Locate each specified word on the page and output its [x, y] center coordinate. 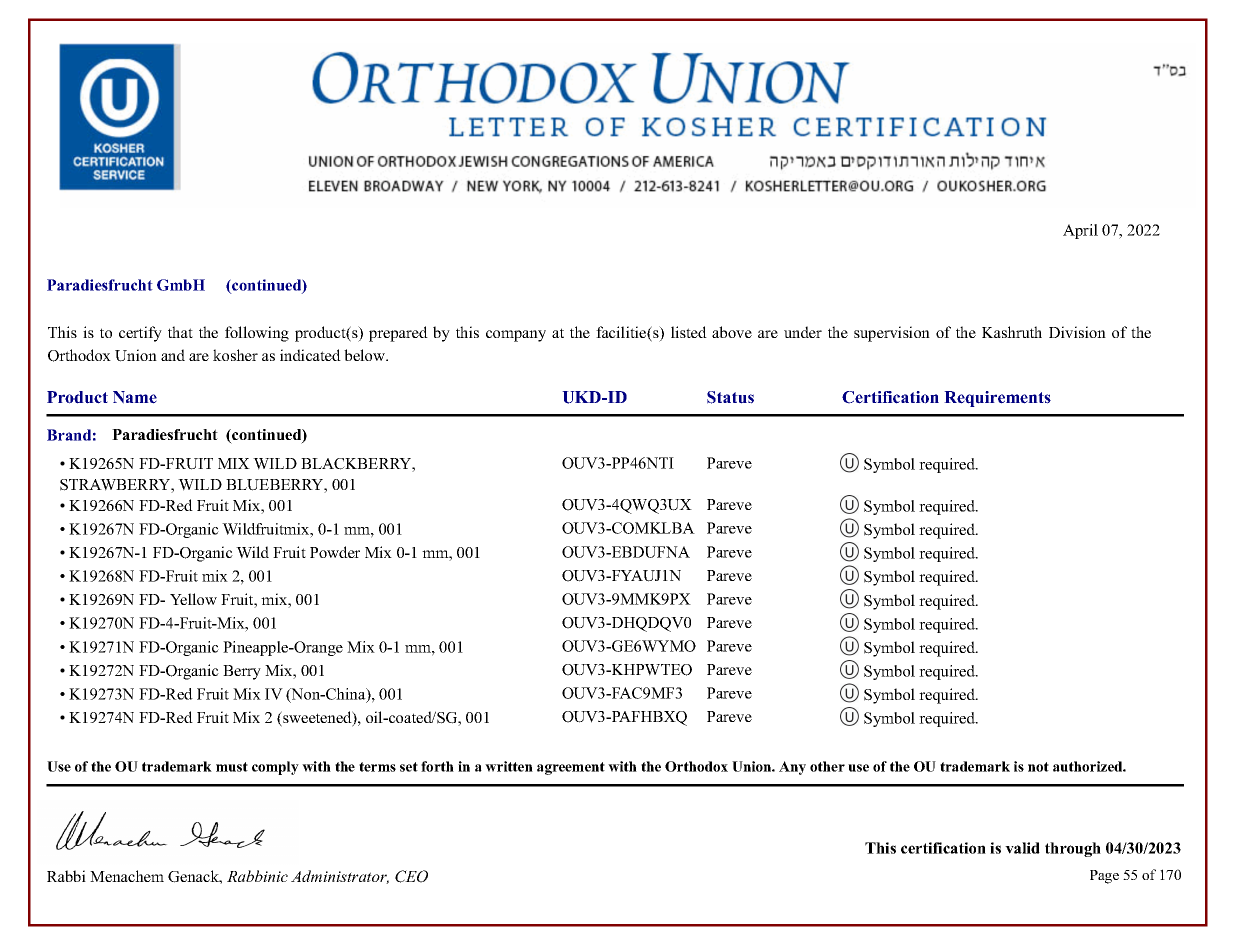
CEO [411, 876]
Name [135, 397]
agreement [571, 768]
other [827, 766]
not [1038, 767]
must [232, 767]
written [509, 766]
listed [689, 332]
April [1080, 231]
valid [1022, 848]
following [257, 334]
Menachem [127, 876]
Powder [335, 552]
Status [730, 397]
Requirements [997, 399]
